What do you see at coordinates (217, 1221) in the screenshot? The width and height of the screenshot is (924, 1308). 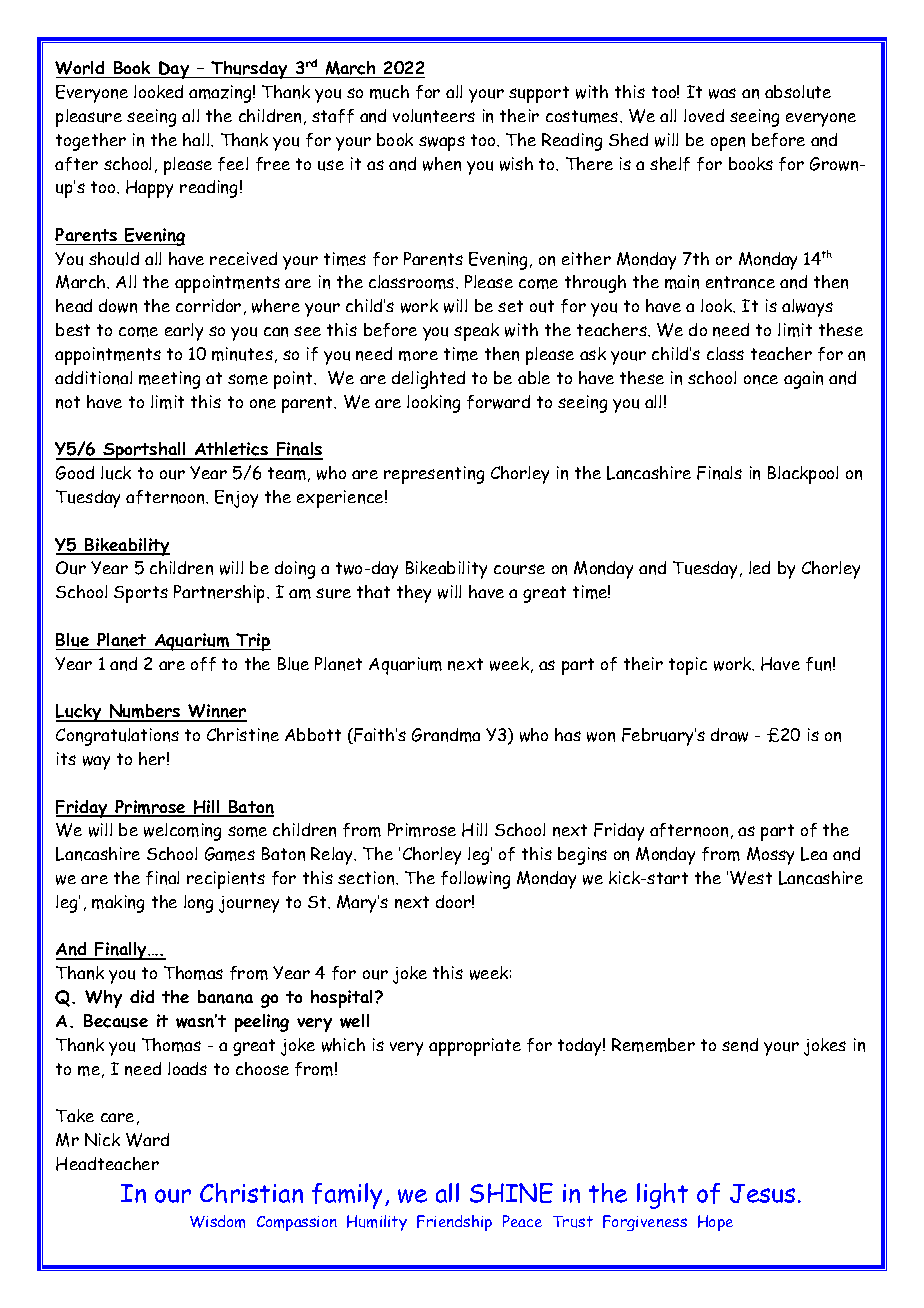 I see `Wisdom` at bounding box center [217, 1221].
